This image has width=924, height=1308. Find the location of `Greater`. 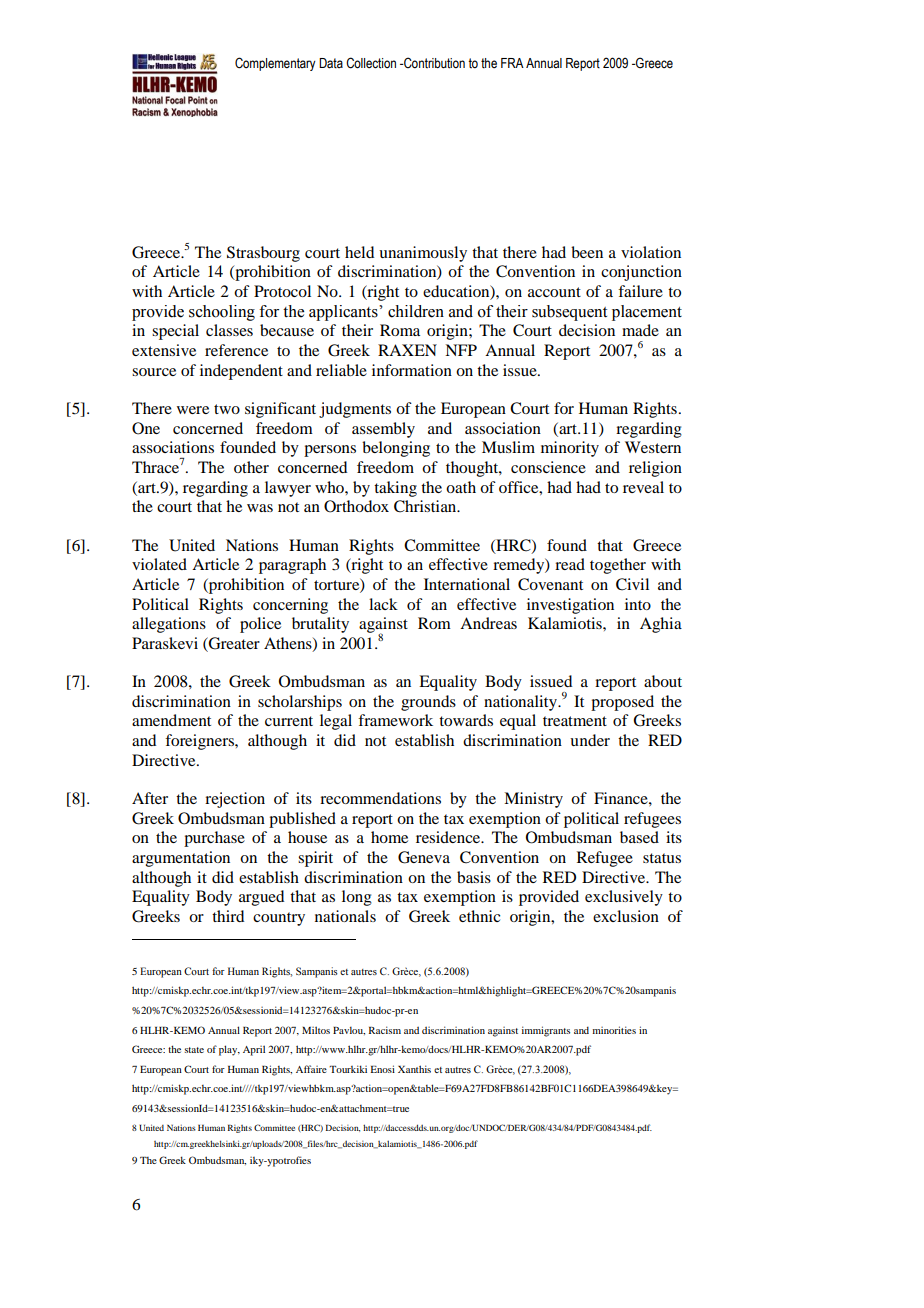

Greater is located at coordinates (233, 644).
